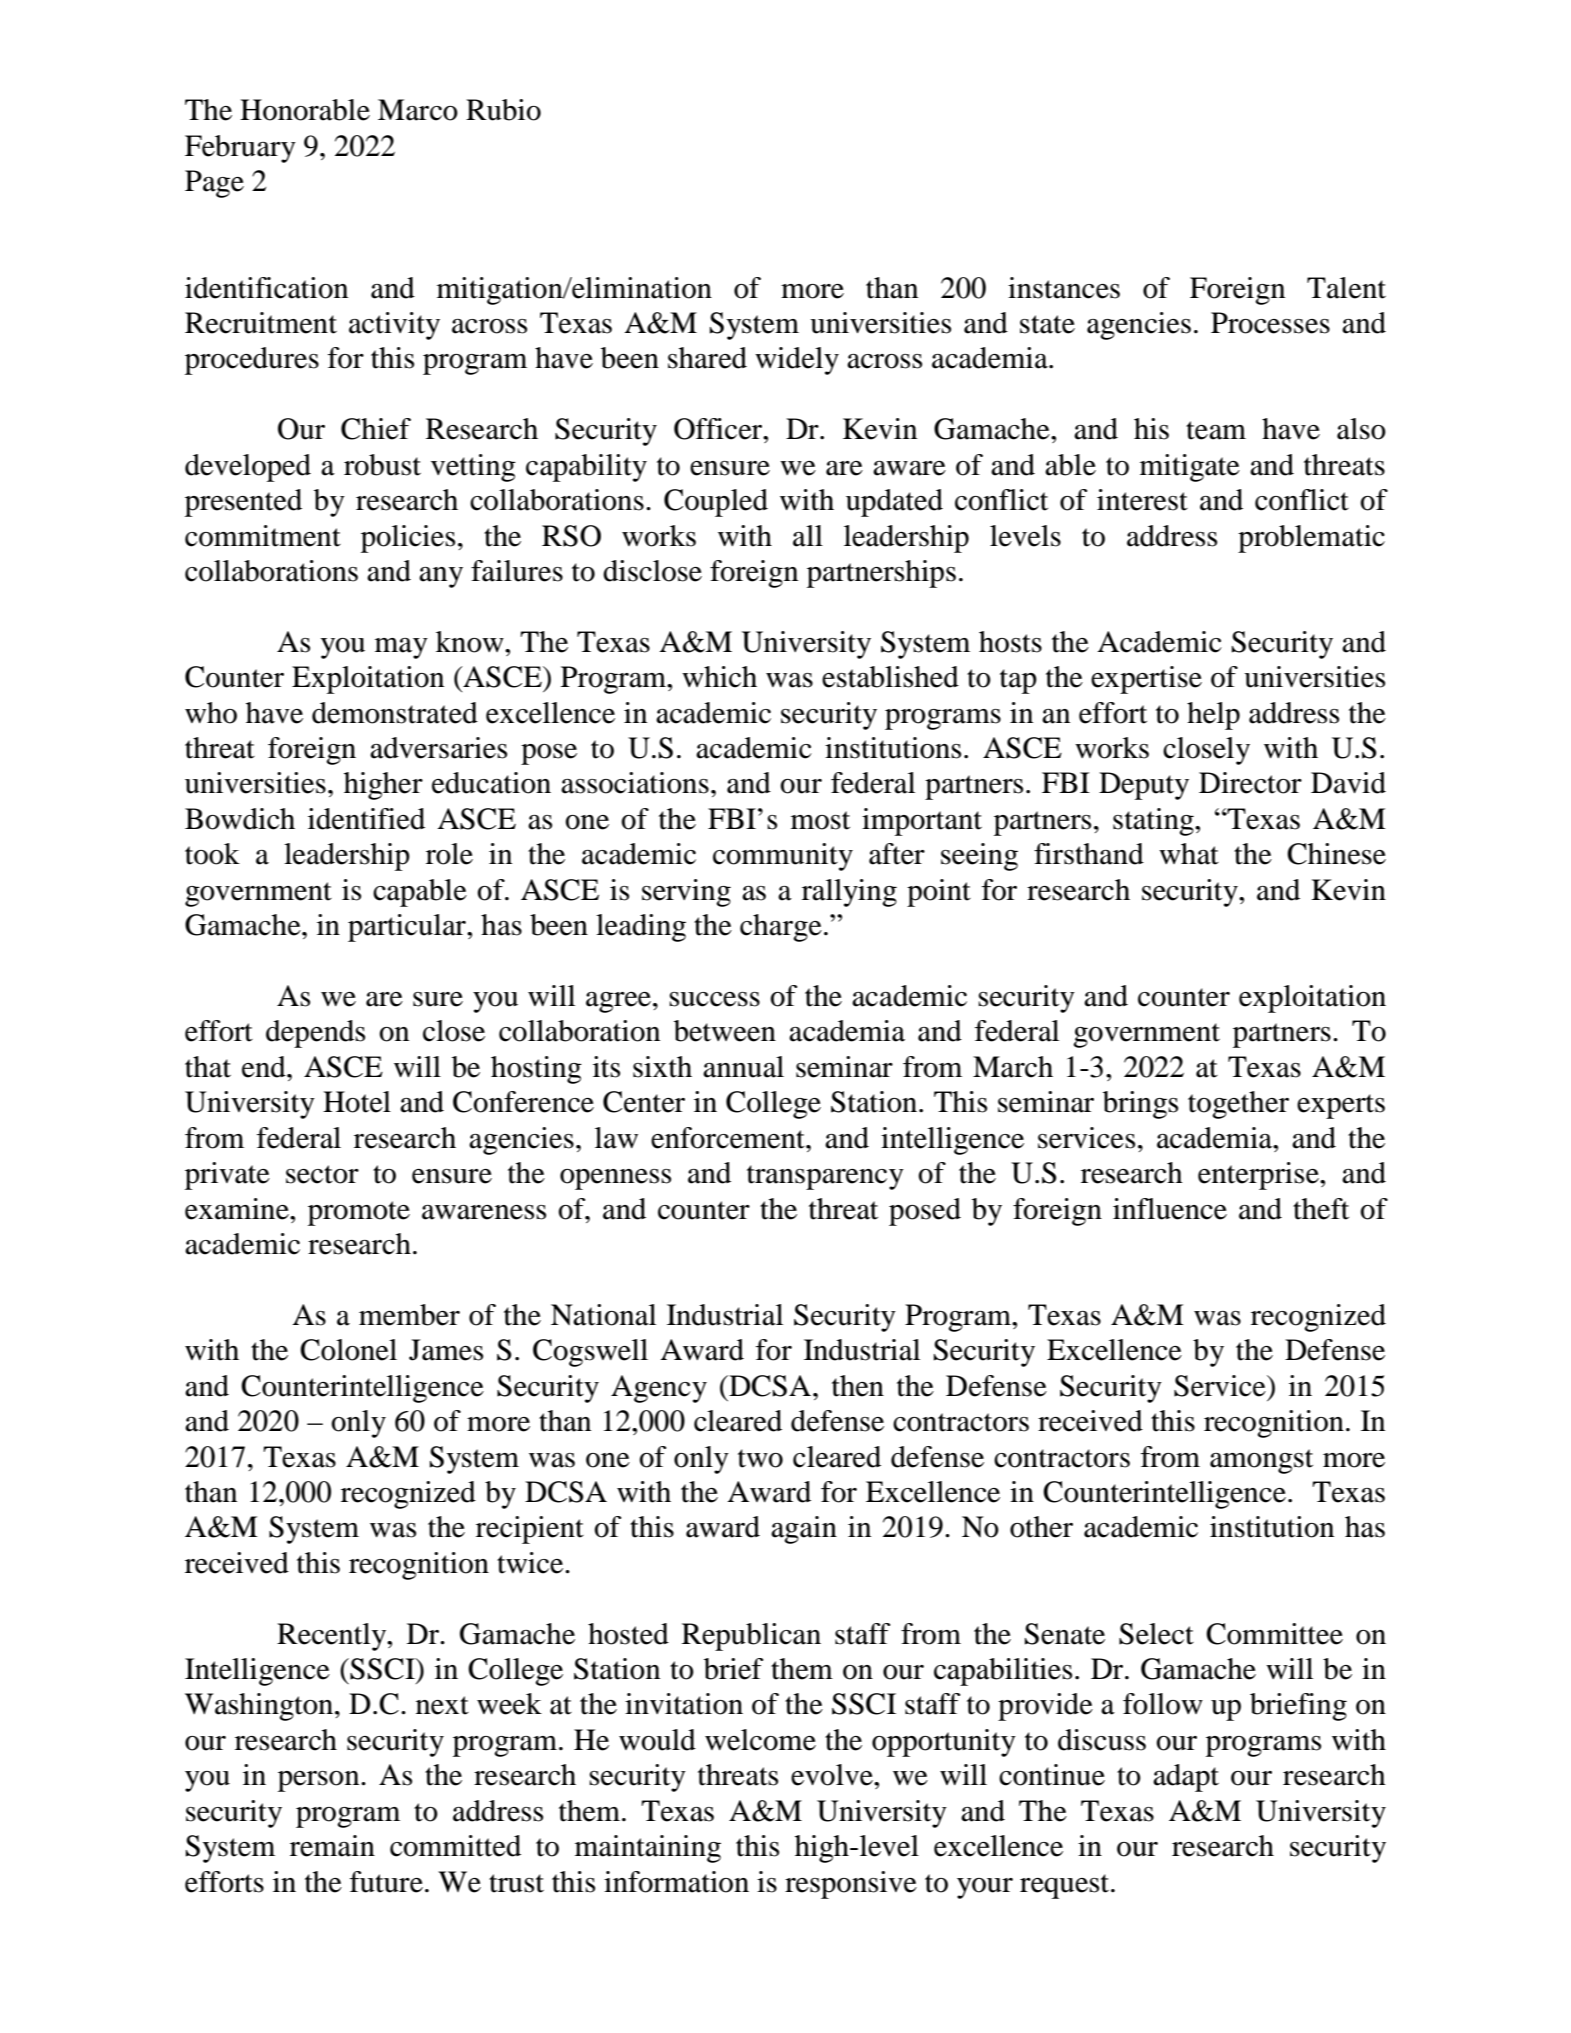  Describe the element at coordinates (332, 1846) in the page. I see `remain` at that location.
